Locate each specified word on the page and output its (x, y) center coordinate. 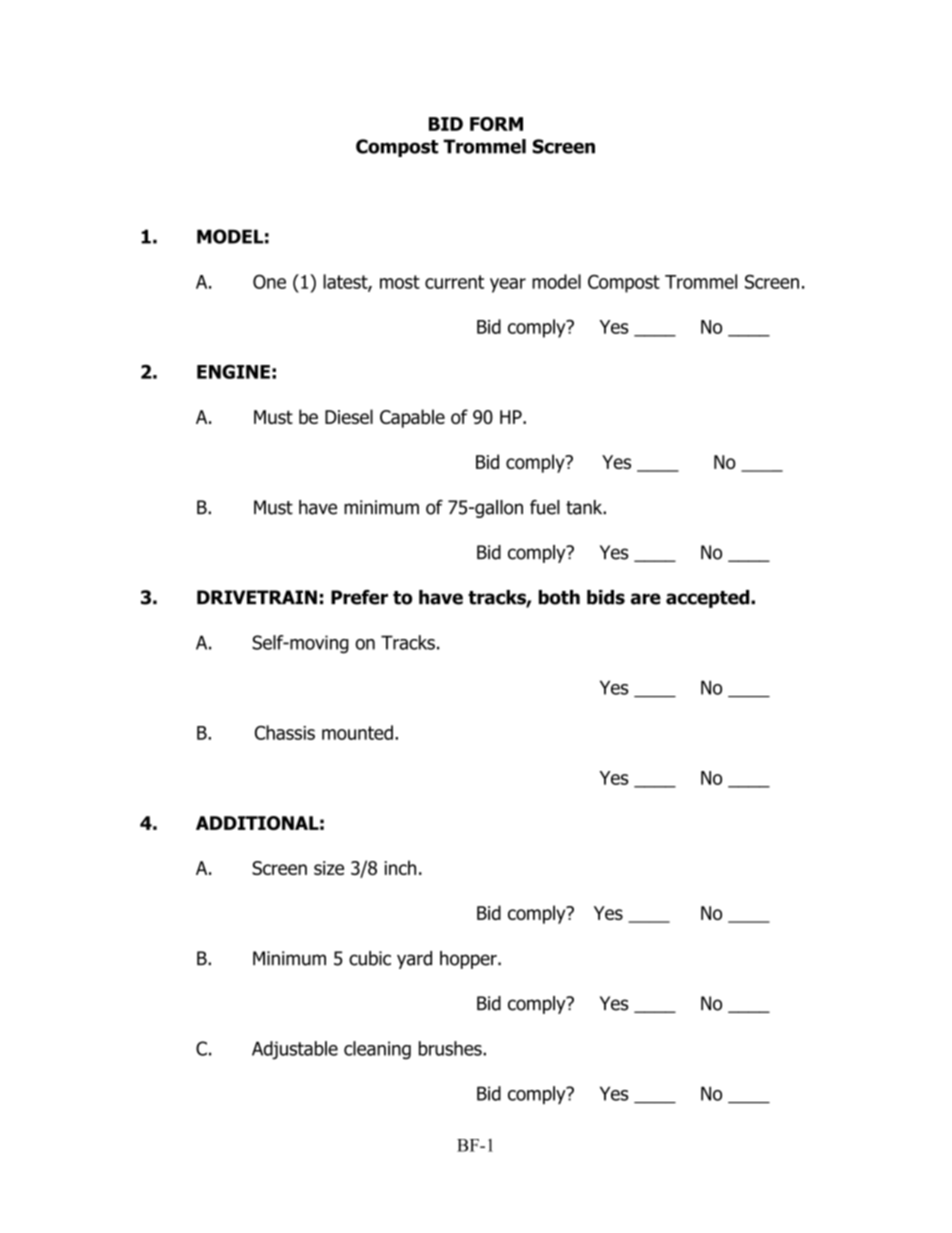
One (269, 281)
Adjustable (295, 1050)
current (454, 282)
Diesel (349, 416)
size (329, 868)
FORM (496, 124)
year (508, 285)
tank (585, 507)
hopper (469, 960)
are (646, 599)
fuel (545, 507)
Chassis (285, 732)
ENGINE (233, 371)
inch (400, 867)
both (559, 597)
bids (606, 597)
